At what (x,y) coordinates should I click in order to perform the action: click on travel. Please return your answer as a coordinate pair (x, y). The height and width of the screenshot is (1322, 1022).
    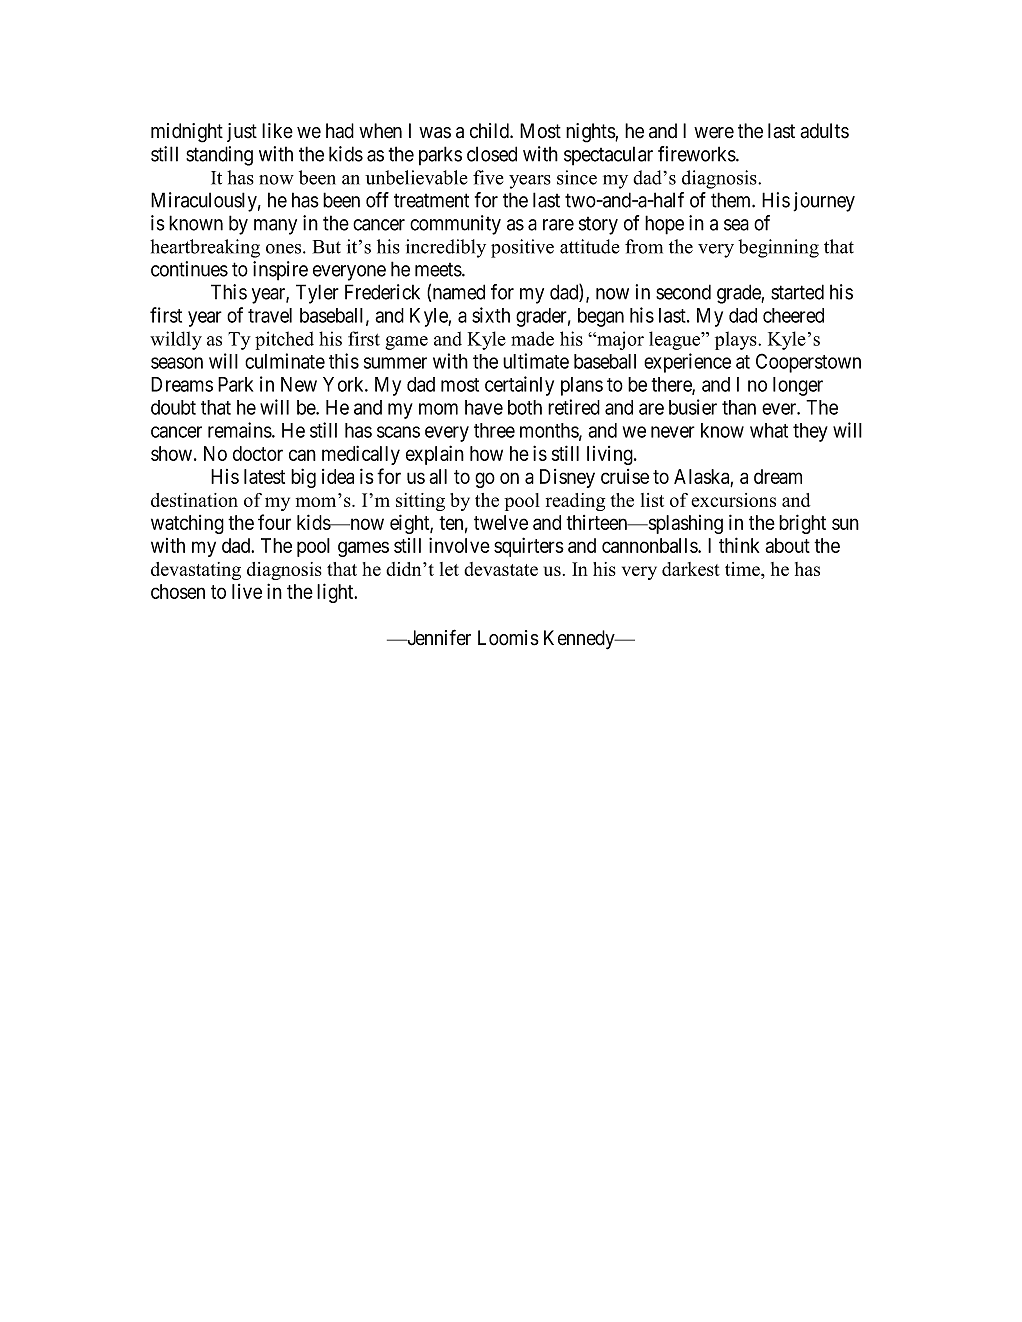
    Looking at the image, I should click on (270, 315).
